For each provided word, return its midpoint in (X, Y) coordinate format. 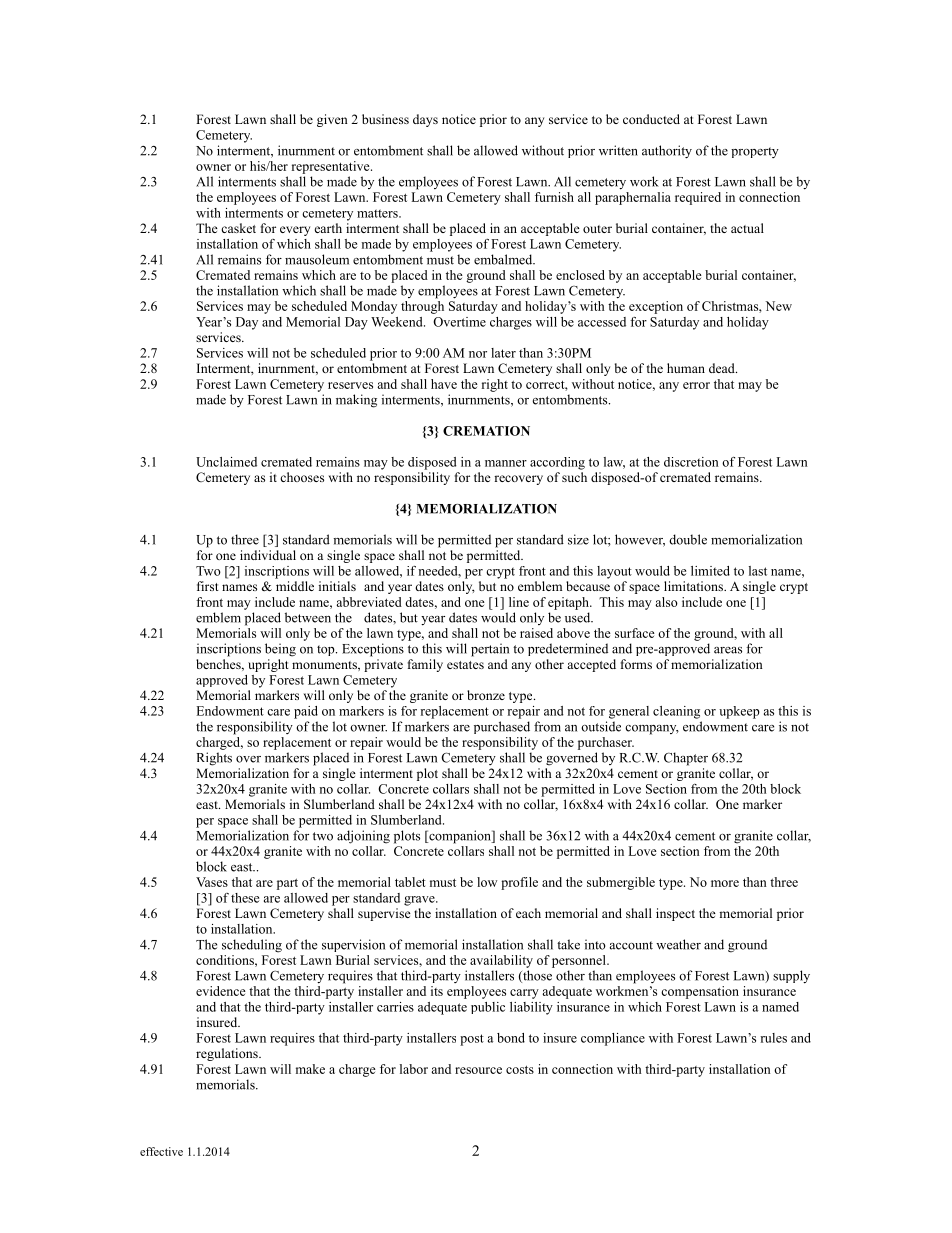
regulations (228, 1054)
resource (478, 1070)
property (755, 152)
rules (773, 1038)
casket (238, 228)
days (425, 120)
